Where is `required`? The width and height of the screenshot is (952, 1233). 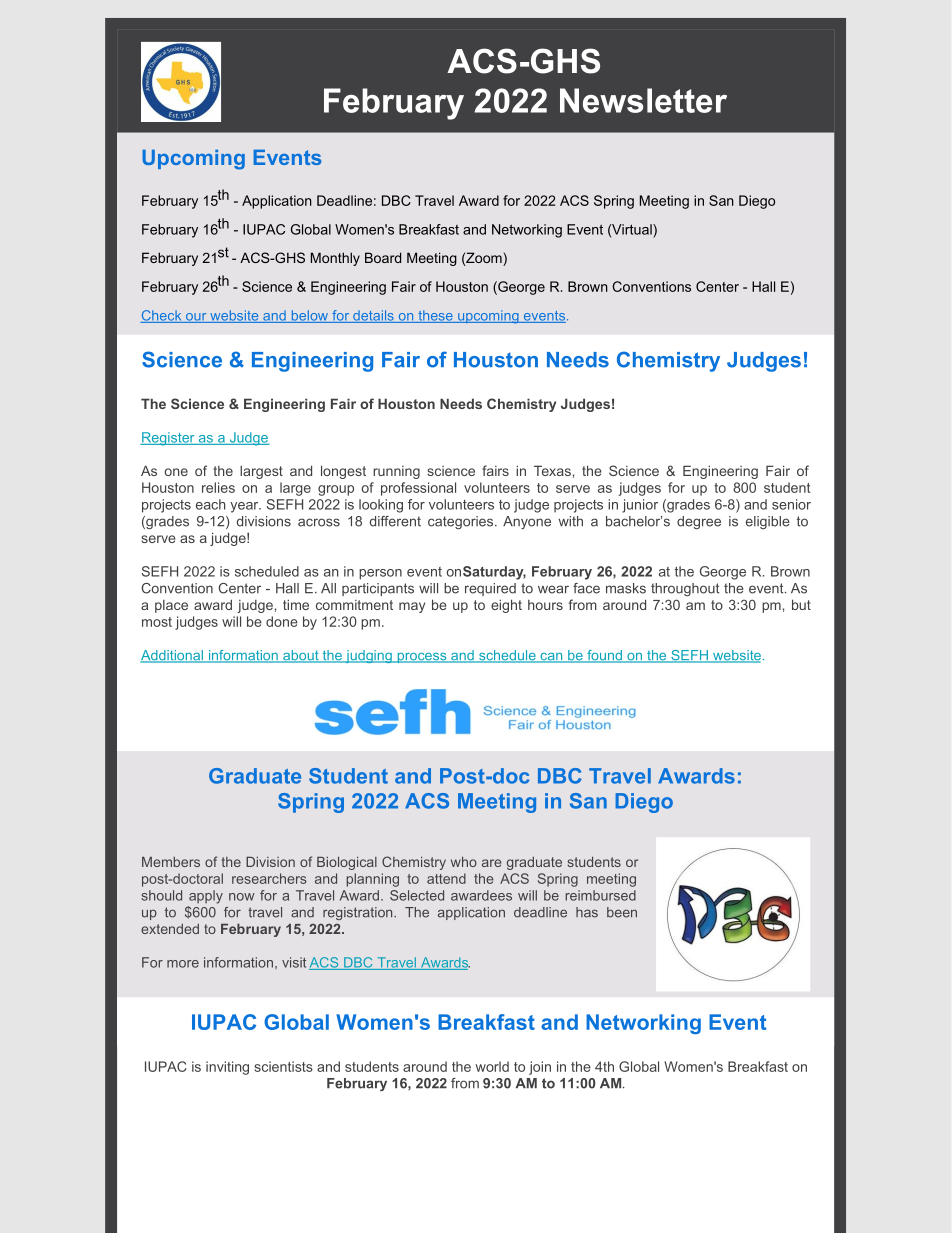 required is located at coordinates (490, 589).
